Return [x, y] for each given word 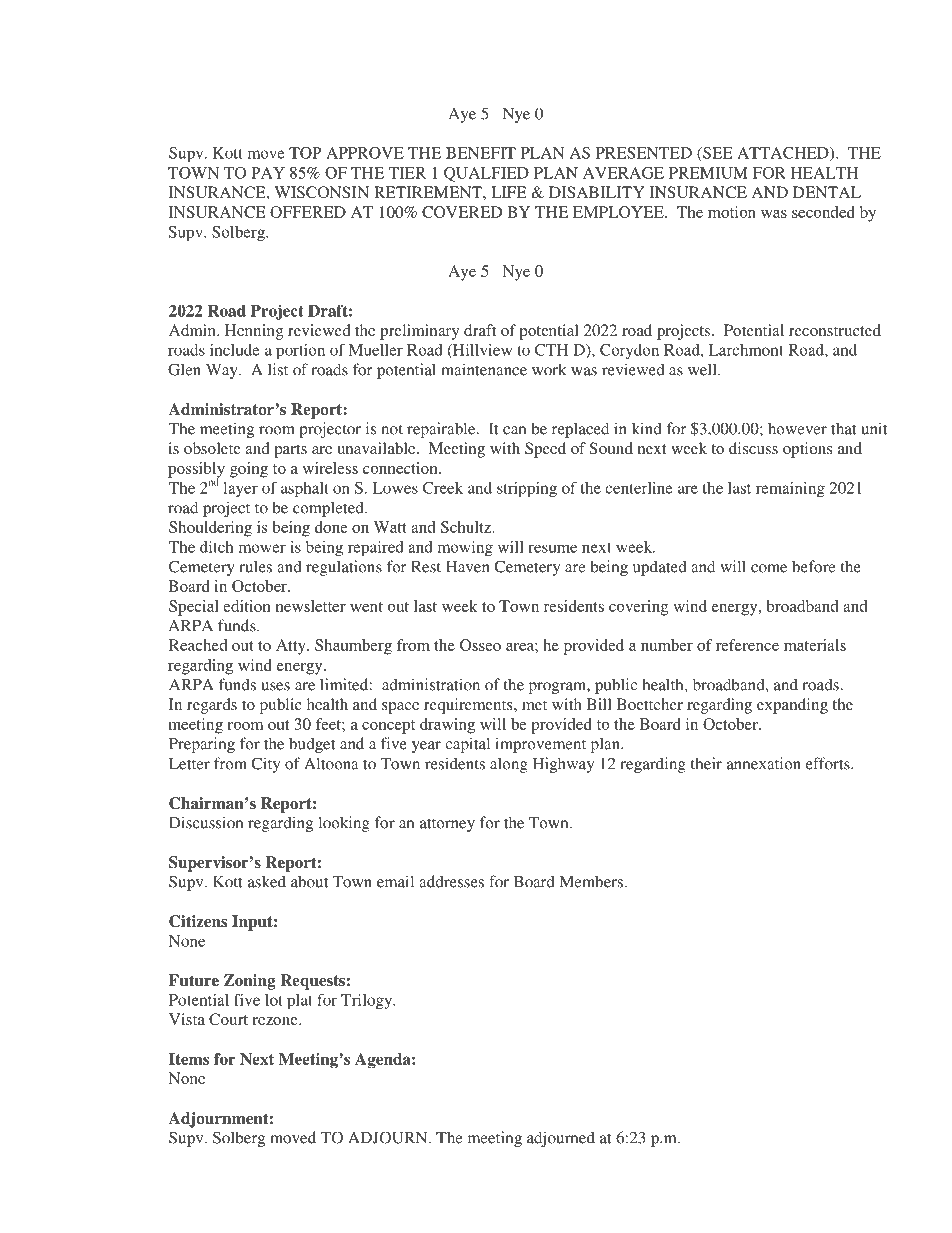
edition [247, 606]
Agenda [384, 1061]
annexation [764, 763]
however [797, 428]
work [549, 369]
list [278, 369]
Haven [468, 567]
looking [344, 824]
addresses [451, 881]
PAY [268, 173]
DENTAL [827, 192]
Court [228, 1019]
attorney [447, 825]
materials [815, 645]
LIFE [509, 192]
